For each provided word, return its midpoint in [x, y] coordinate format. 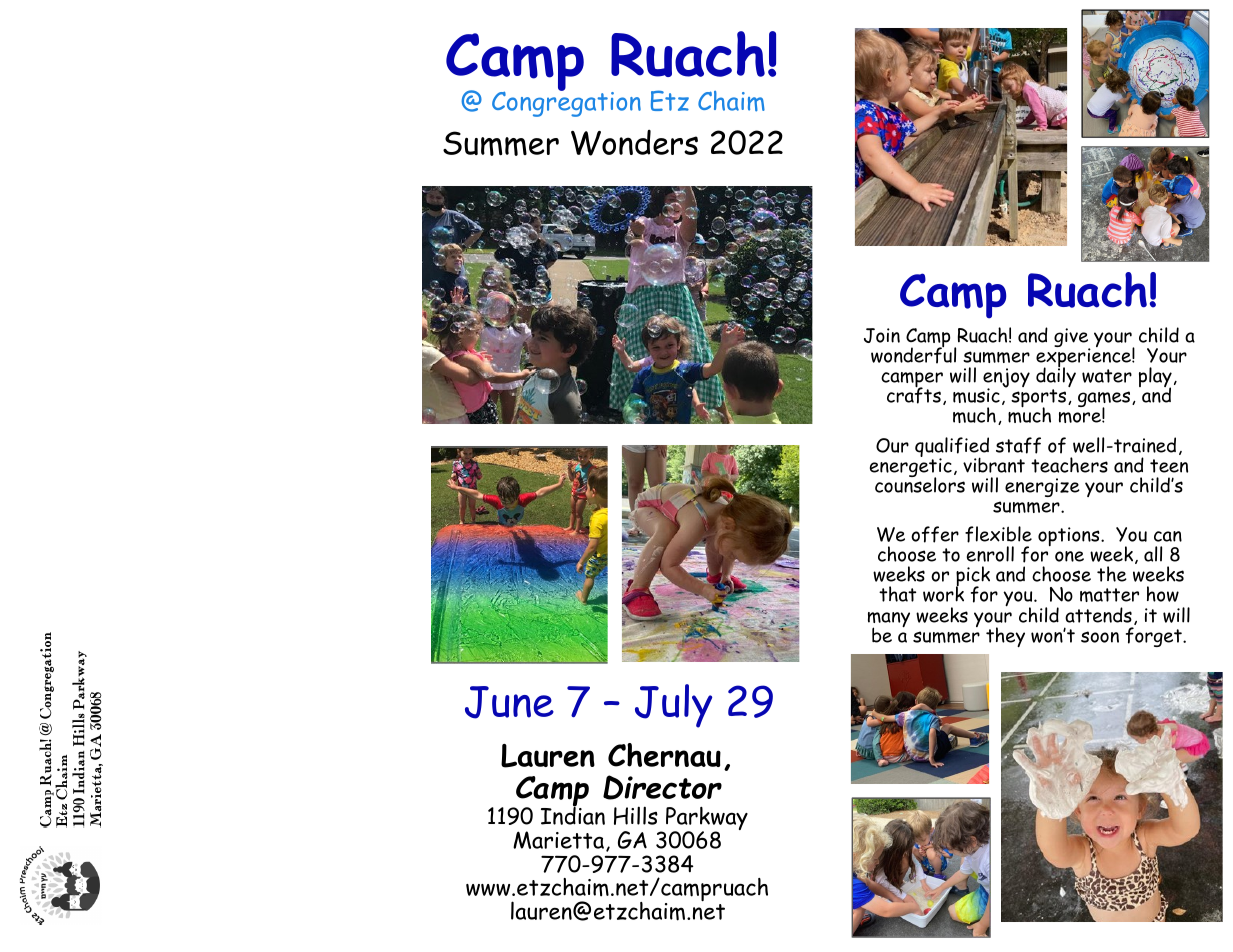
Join [882, 335]
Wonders [634, 143]
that [897, 594]
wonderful [913, 354]
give [1072, 339]
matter [1109, 595]
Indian [573, 815]
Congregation [566, 103]
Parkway [706, 820]
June [509, 702]
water [1107, 376]
